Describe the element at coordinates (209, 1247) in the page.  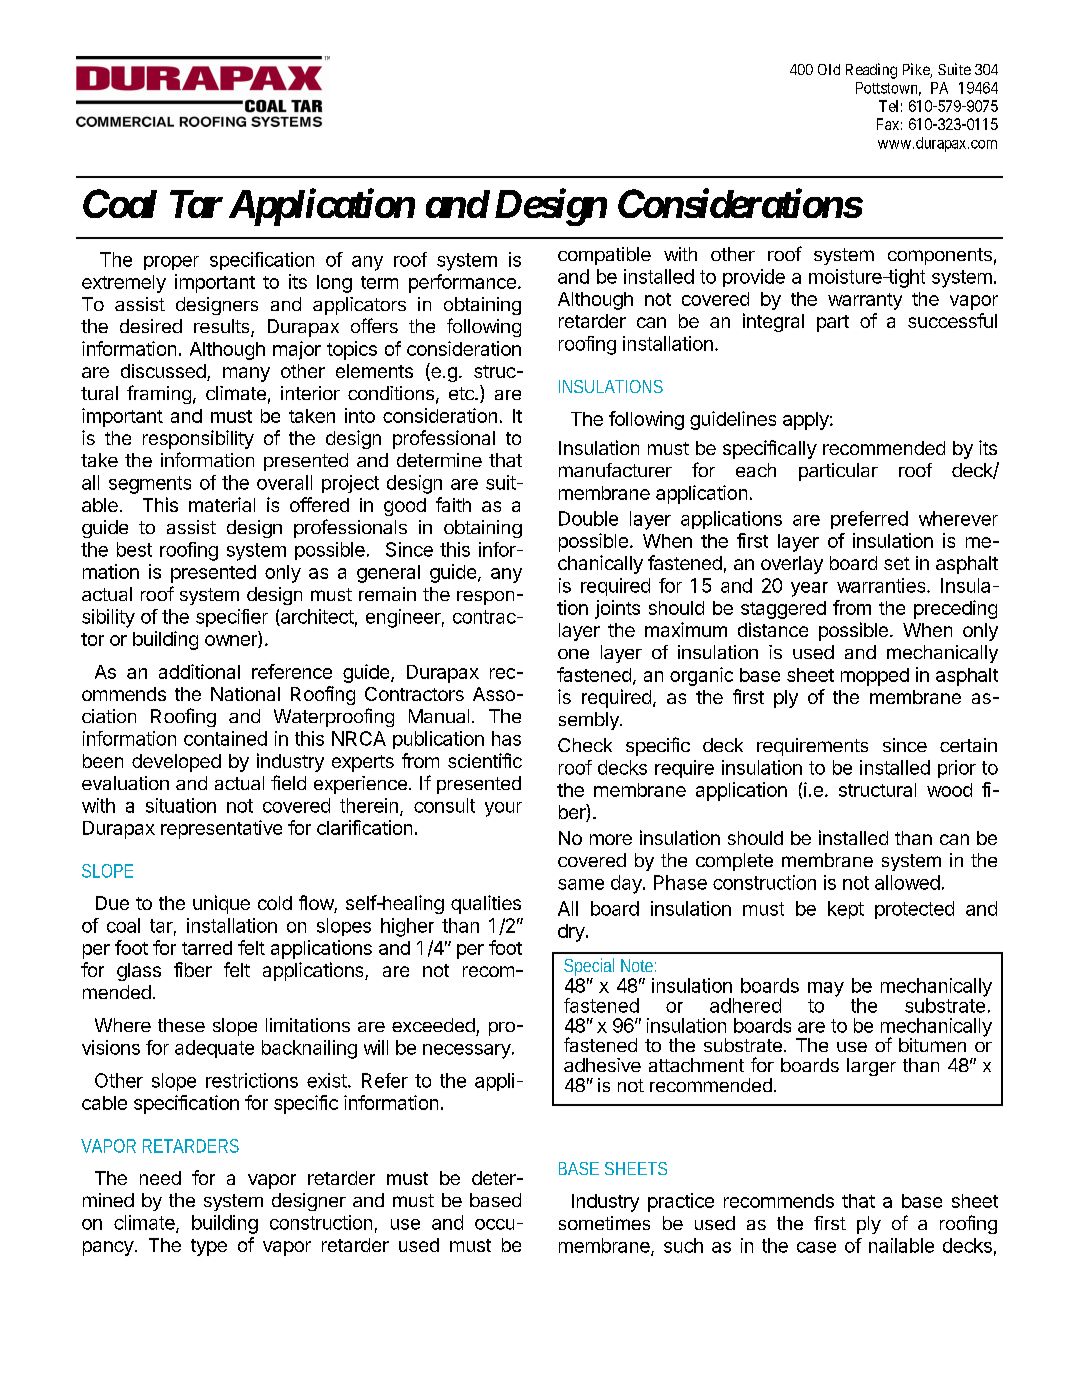
I see `type` at that location.
